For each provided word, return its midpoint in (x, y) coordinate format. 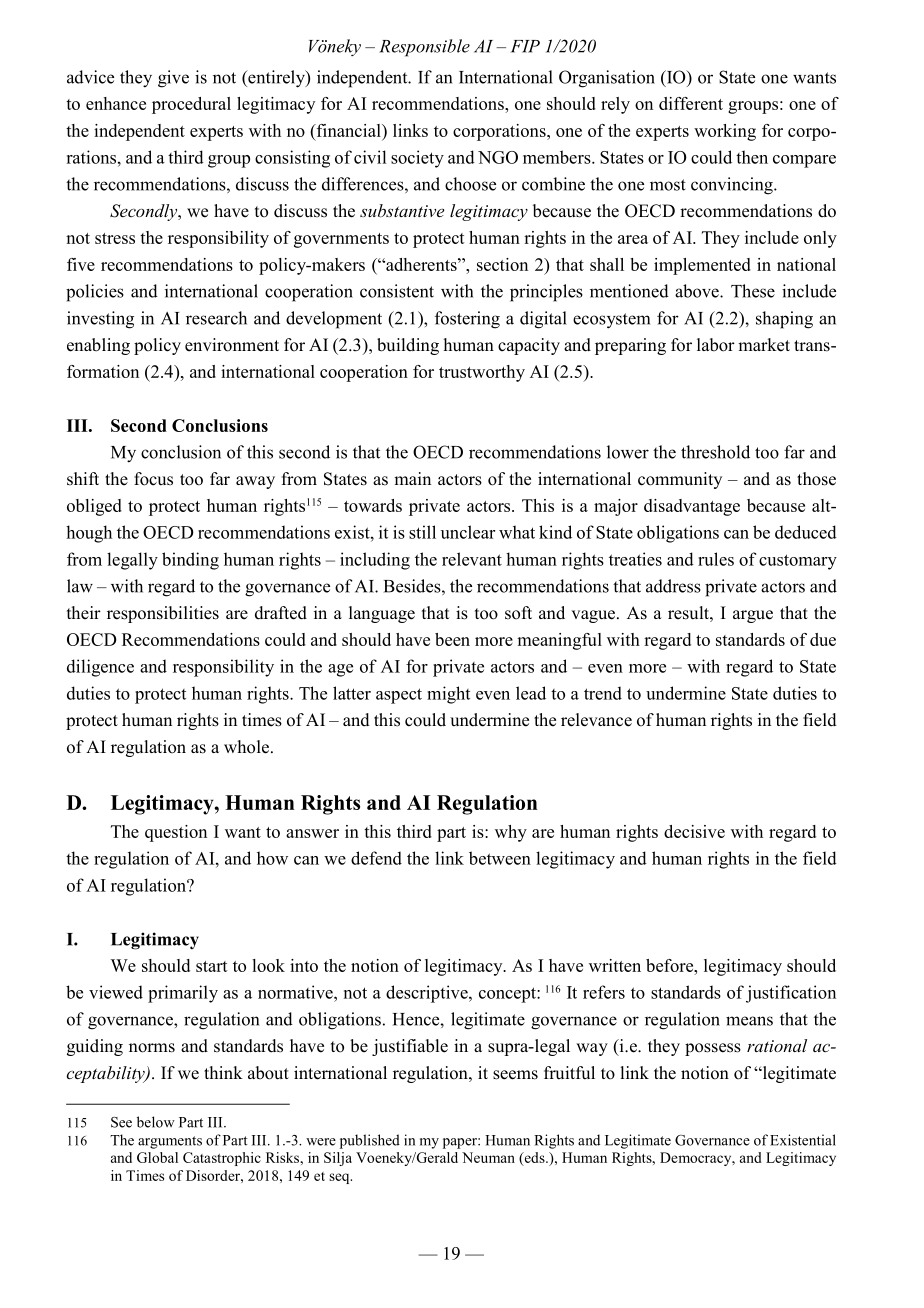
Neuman (488, 1157)
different (691, 103)
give (173, 79)
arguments (170, 1142)
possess (713, 1049)
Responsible (424, 48)
